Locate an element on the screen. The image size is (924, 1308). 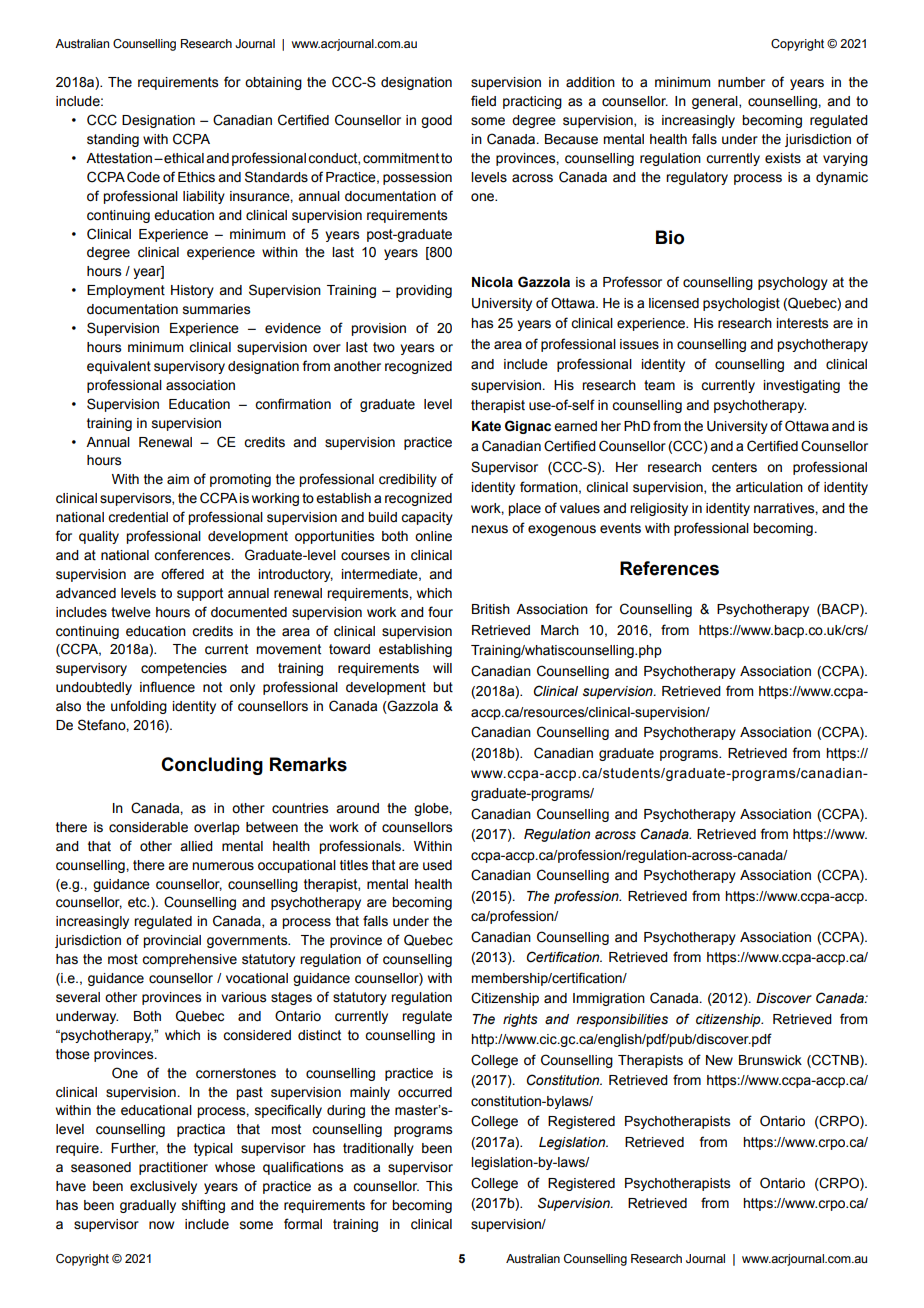
exclusively is located at coordinates (163, 1187).
